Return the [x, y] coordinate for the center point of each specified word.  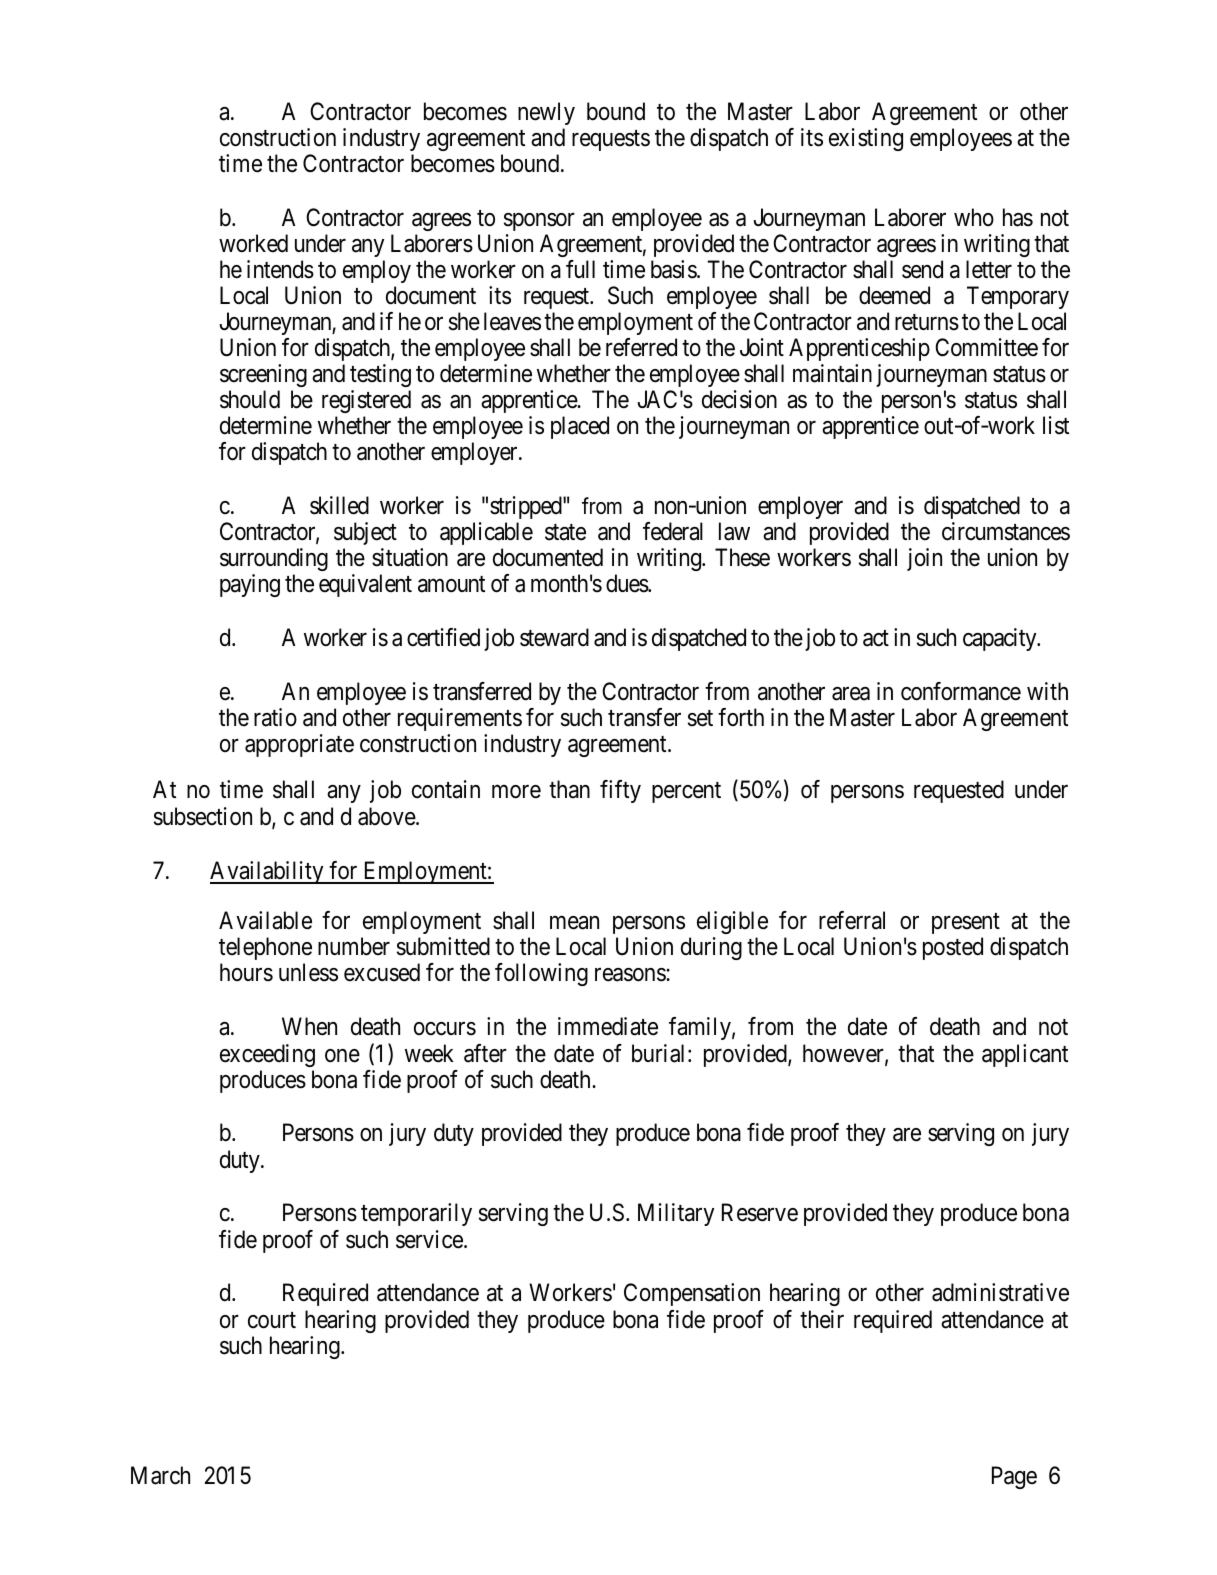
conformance [961, 691]
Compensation [692, 1294]
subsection [203, 816]
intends [280, 269]
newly [546, 113]
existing [866, 139]
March [160, 1475]
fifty [620, 791]
